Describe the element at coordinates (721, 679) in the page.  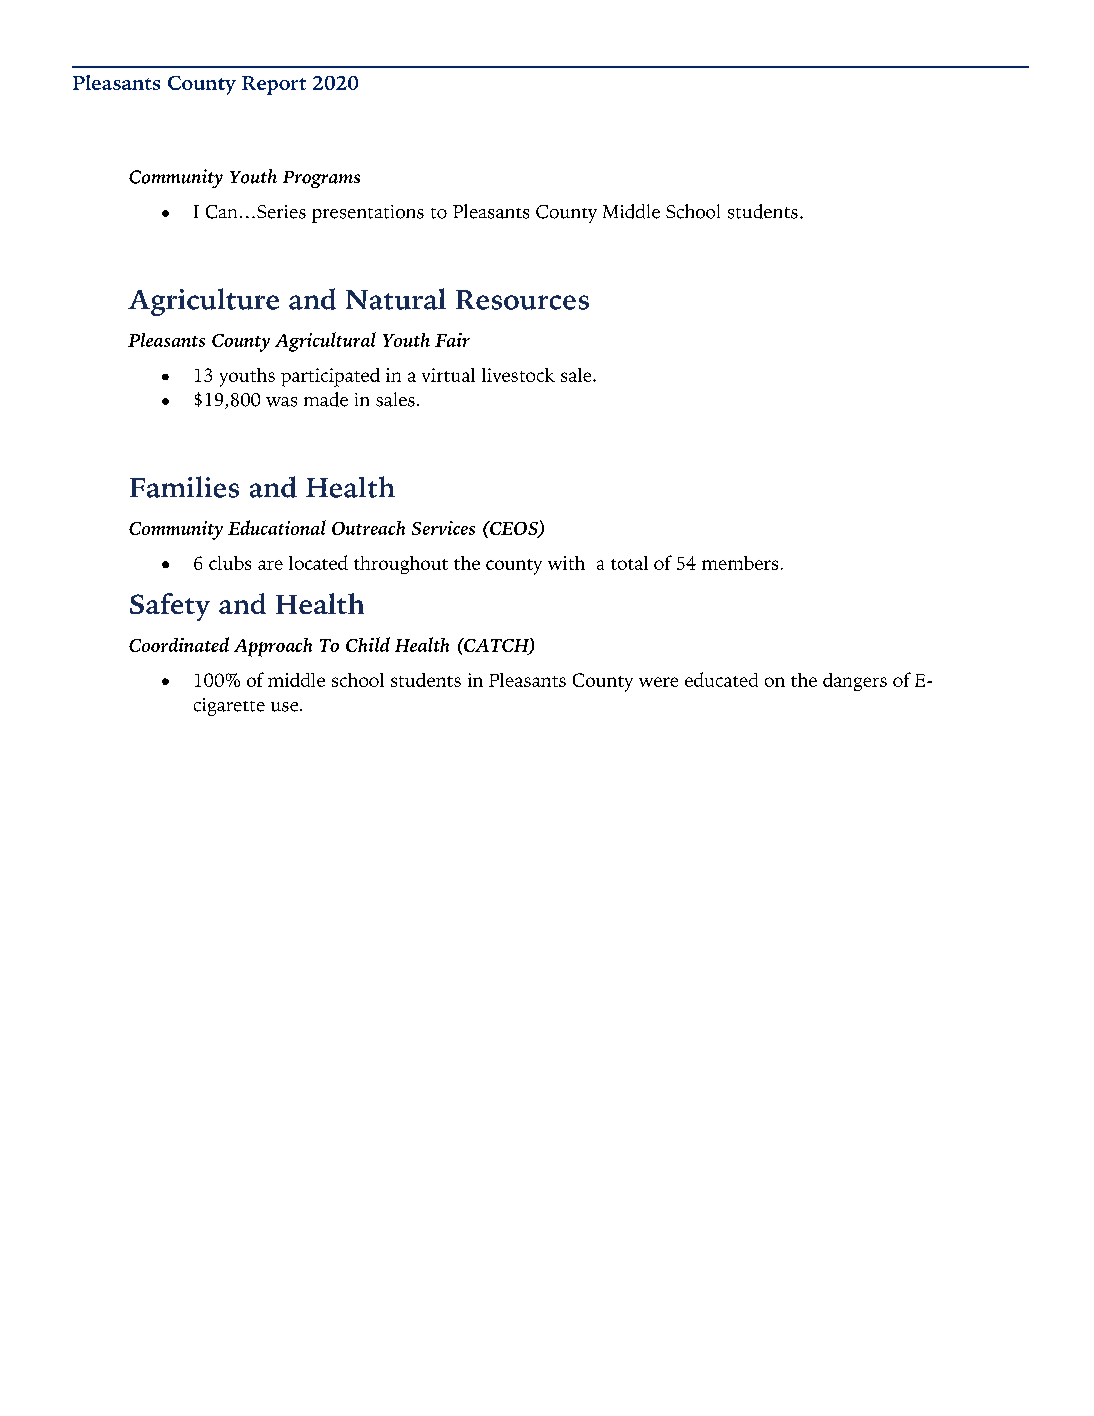
I see `educated` at that location.
